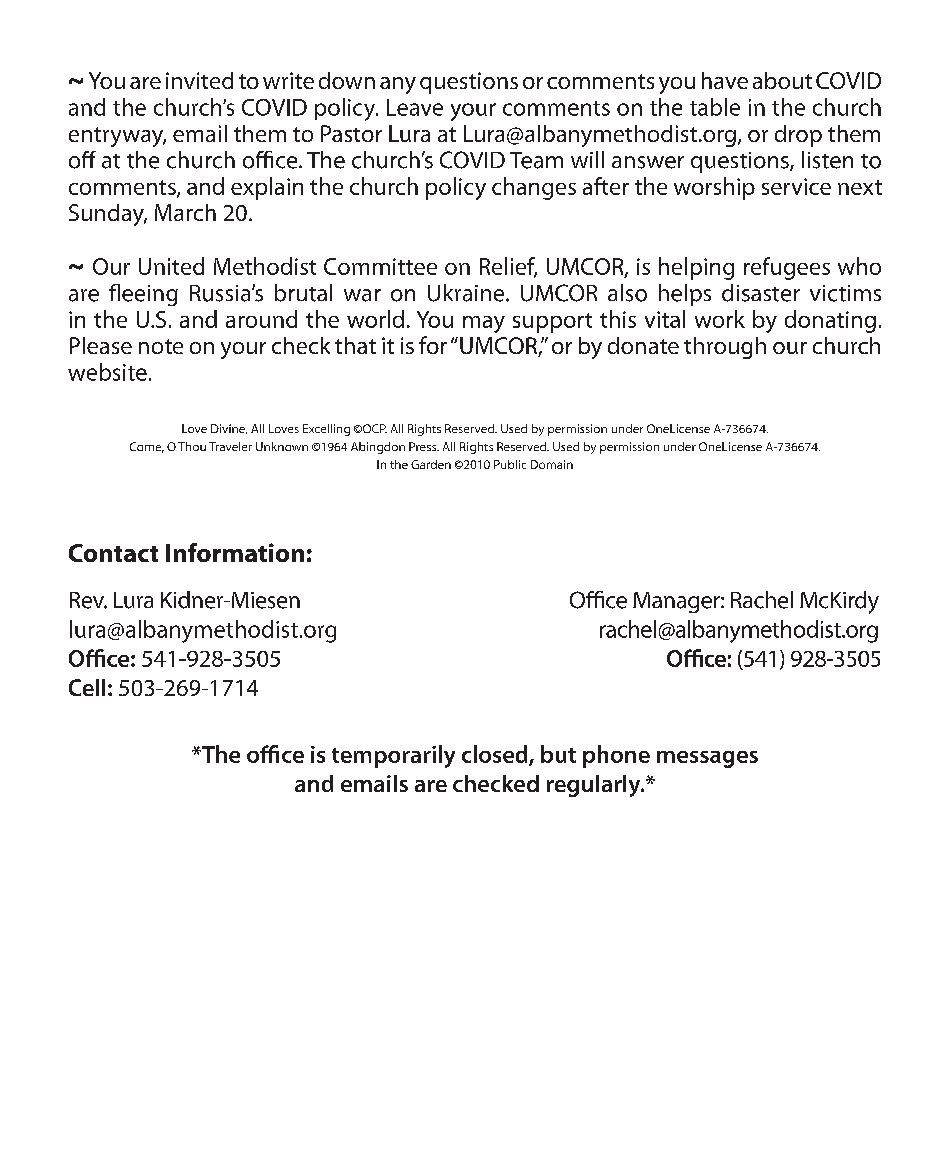  I want to click on closed, so click(496, 755).
